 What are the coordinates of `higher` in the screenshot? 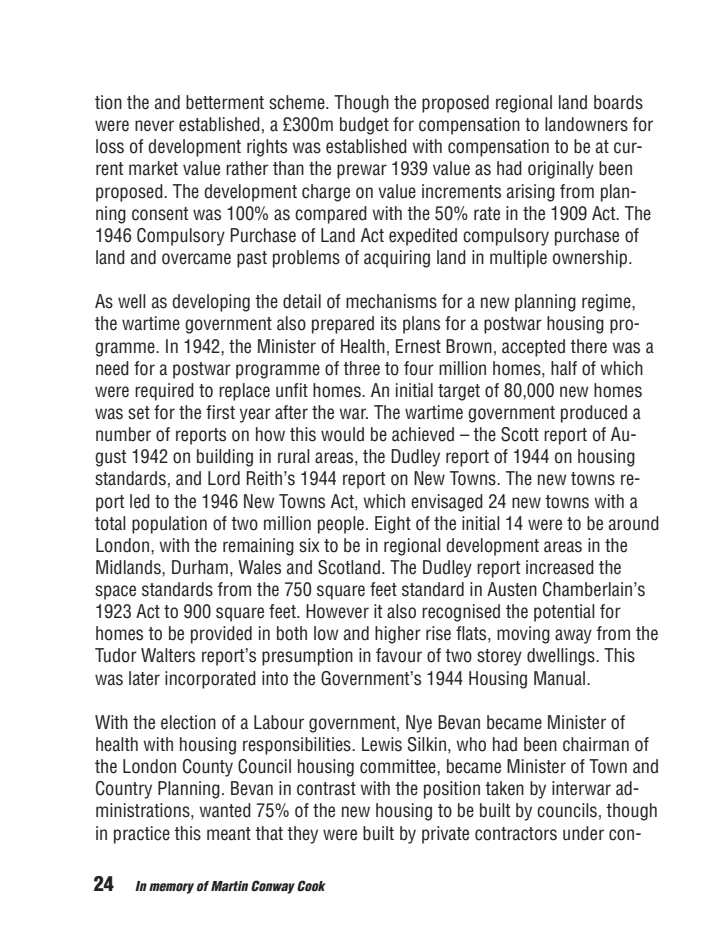 It's located at (398, 635).
